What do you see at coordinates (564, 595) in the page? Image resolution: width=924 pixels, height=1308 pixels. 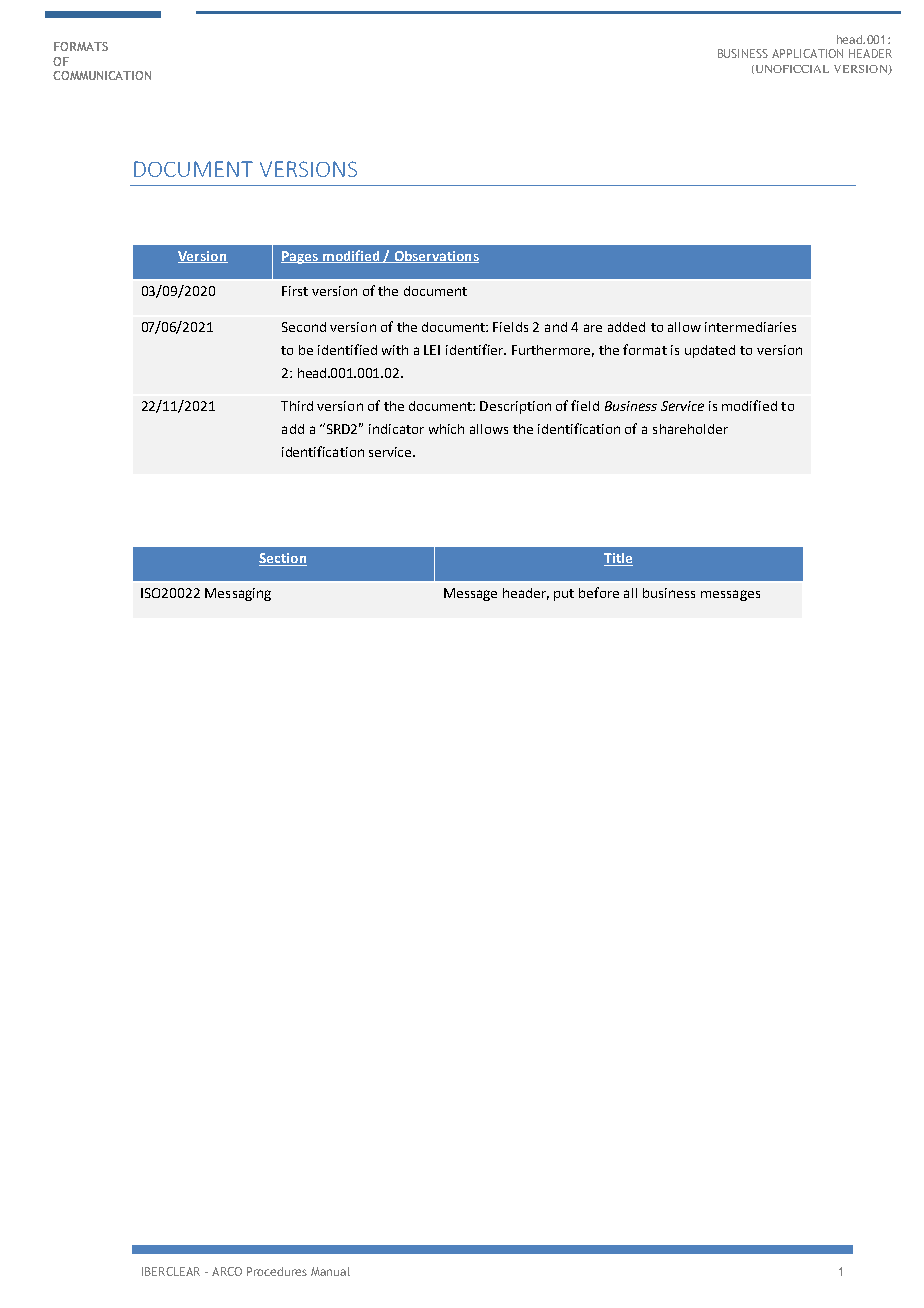 I see `put` at bounding box center [564, 595].
